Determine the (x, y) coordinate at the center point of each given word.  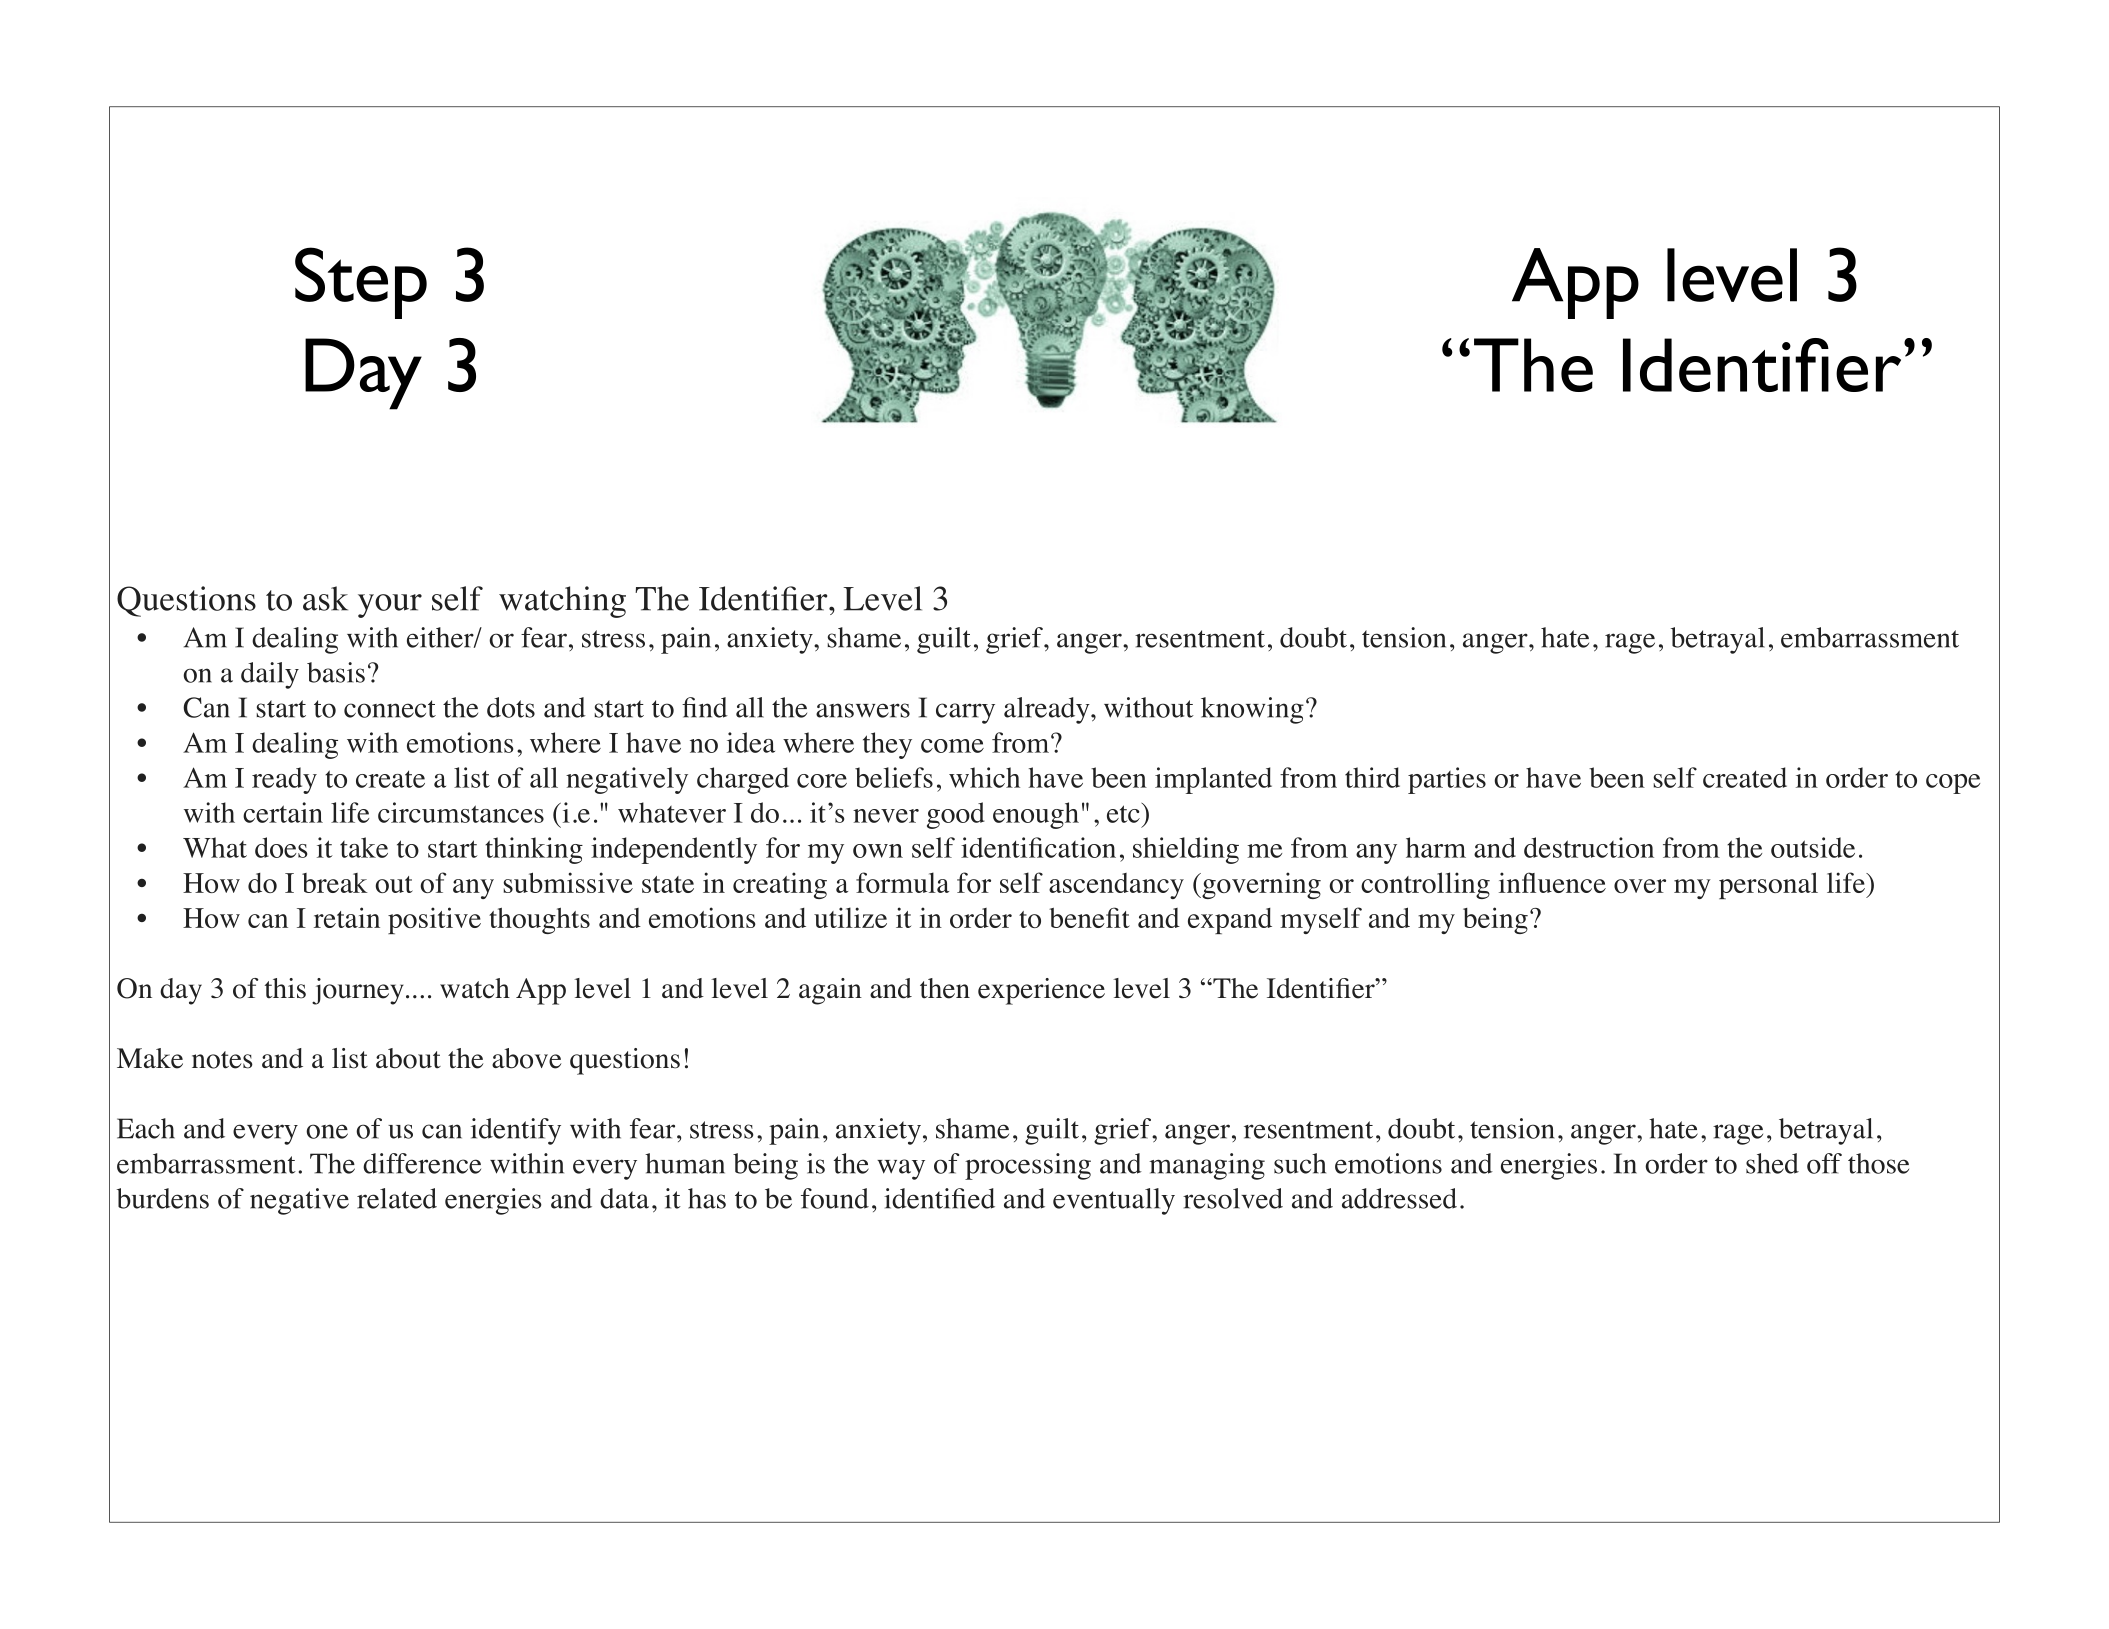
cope (1953, 784)
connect (390, 709)
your (390, 606)
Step (361, 283)
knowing (1252, 710)
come (952, 746)
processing (1028, 1166)
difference (422, 1163)
